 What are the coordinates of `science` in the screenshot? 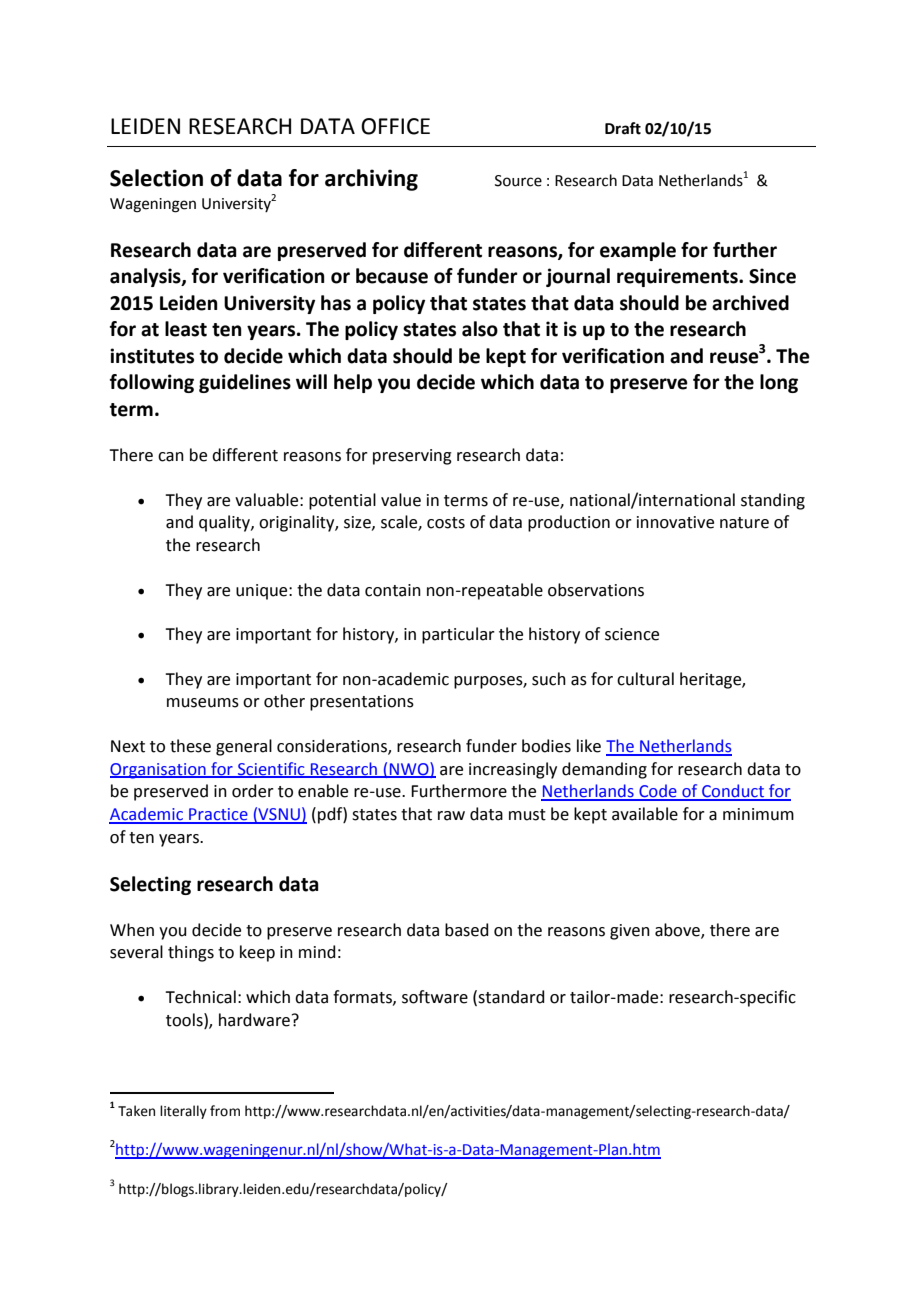 It's located at (632, 634).
